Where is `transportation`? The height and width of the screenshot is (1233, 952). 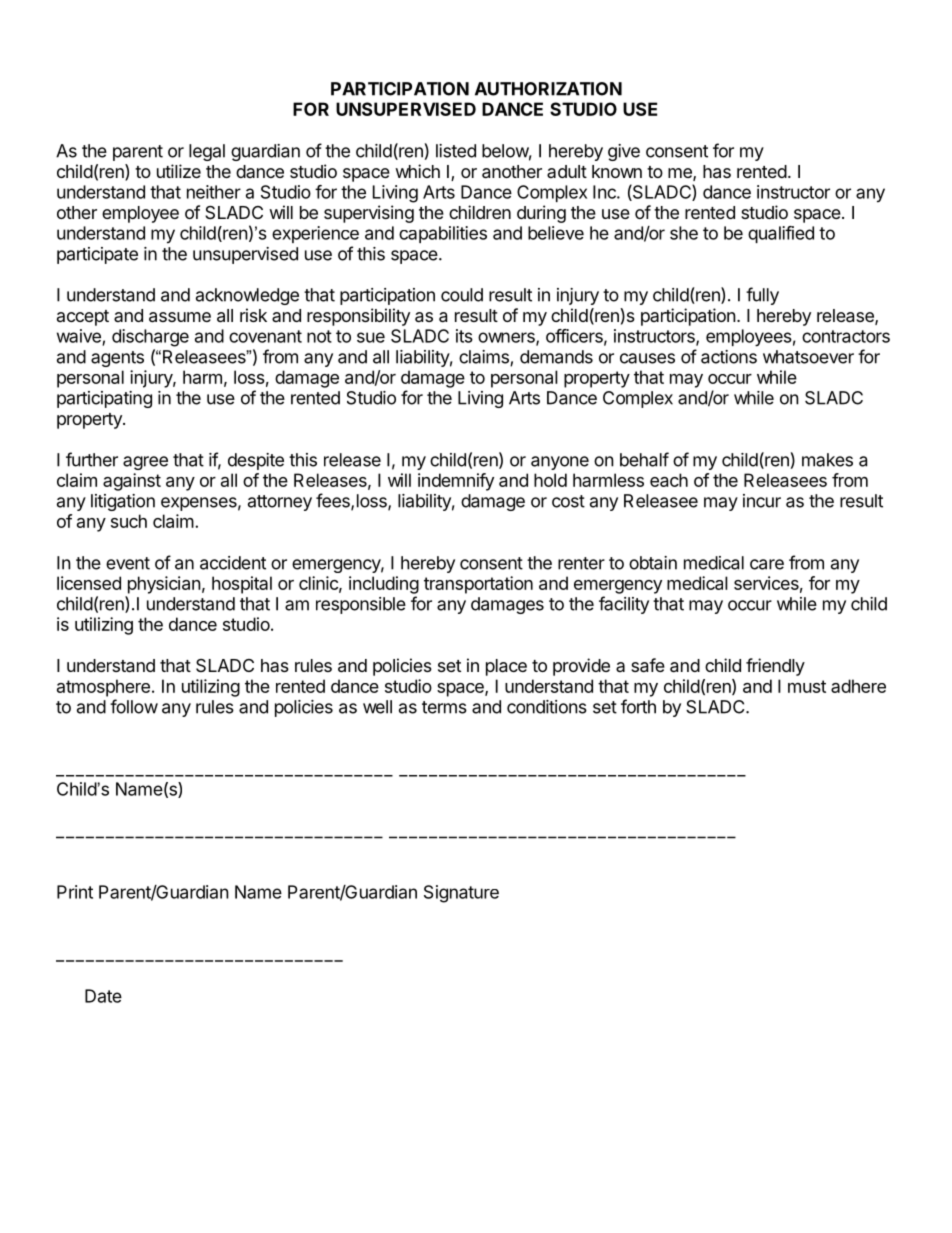 transportation is located at coordinates (478, 585).
